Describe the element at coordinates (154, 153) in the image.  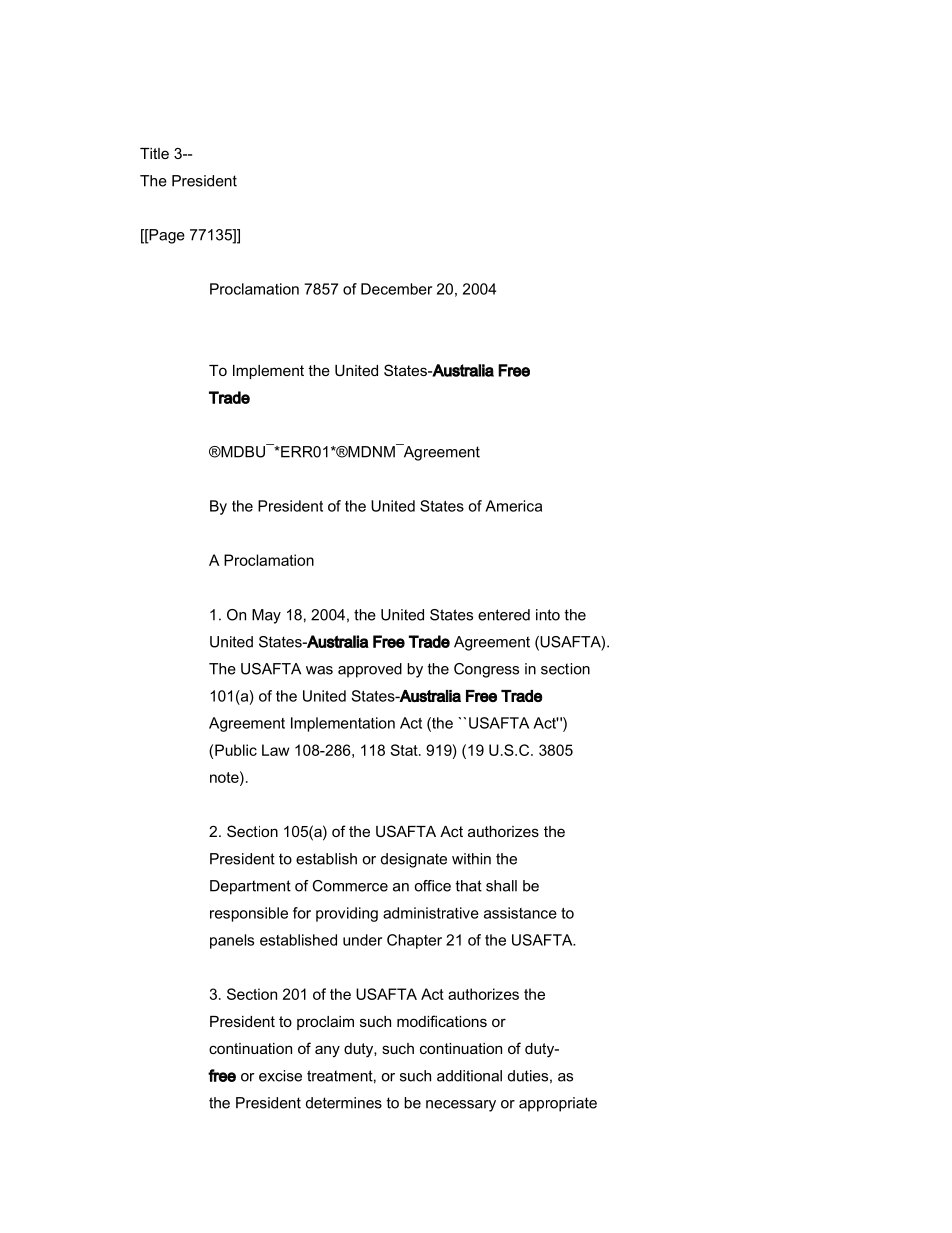
I see `Title` at that location.
